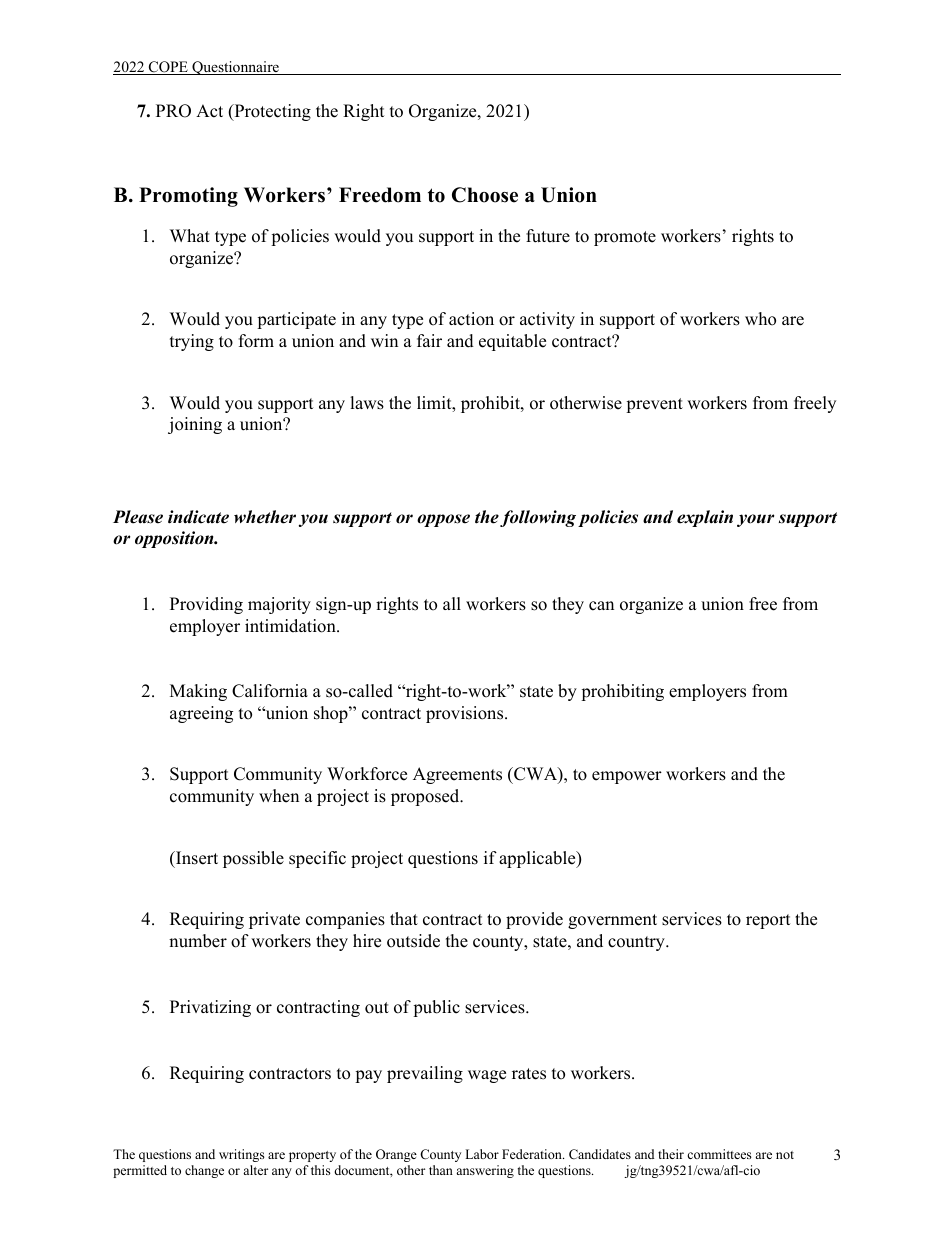 This screenshot has height=1233, width=952. Describe the element at coordinates (192, 342) in the screenshot. I see `trying` at that location.
